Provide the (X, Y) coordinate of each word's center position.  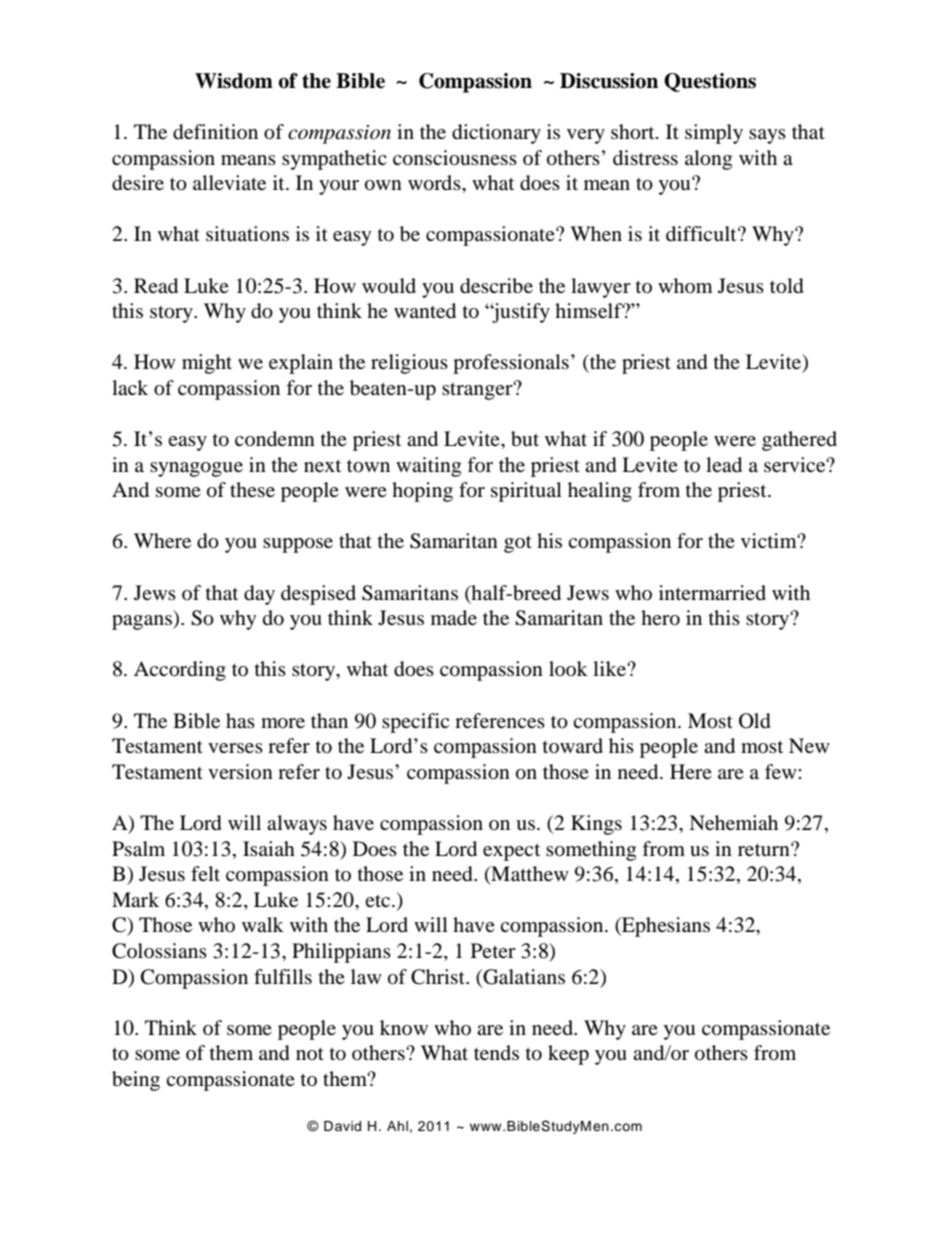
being (136, 1081)
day (259, 595)
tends (496, 1052)
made (454, 618)
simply (714, 134)
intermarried (712, 592)
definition (215, 132)
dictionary (496, 134)
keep (568, 1055)
